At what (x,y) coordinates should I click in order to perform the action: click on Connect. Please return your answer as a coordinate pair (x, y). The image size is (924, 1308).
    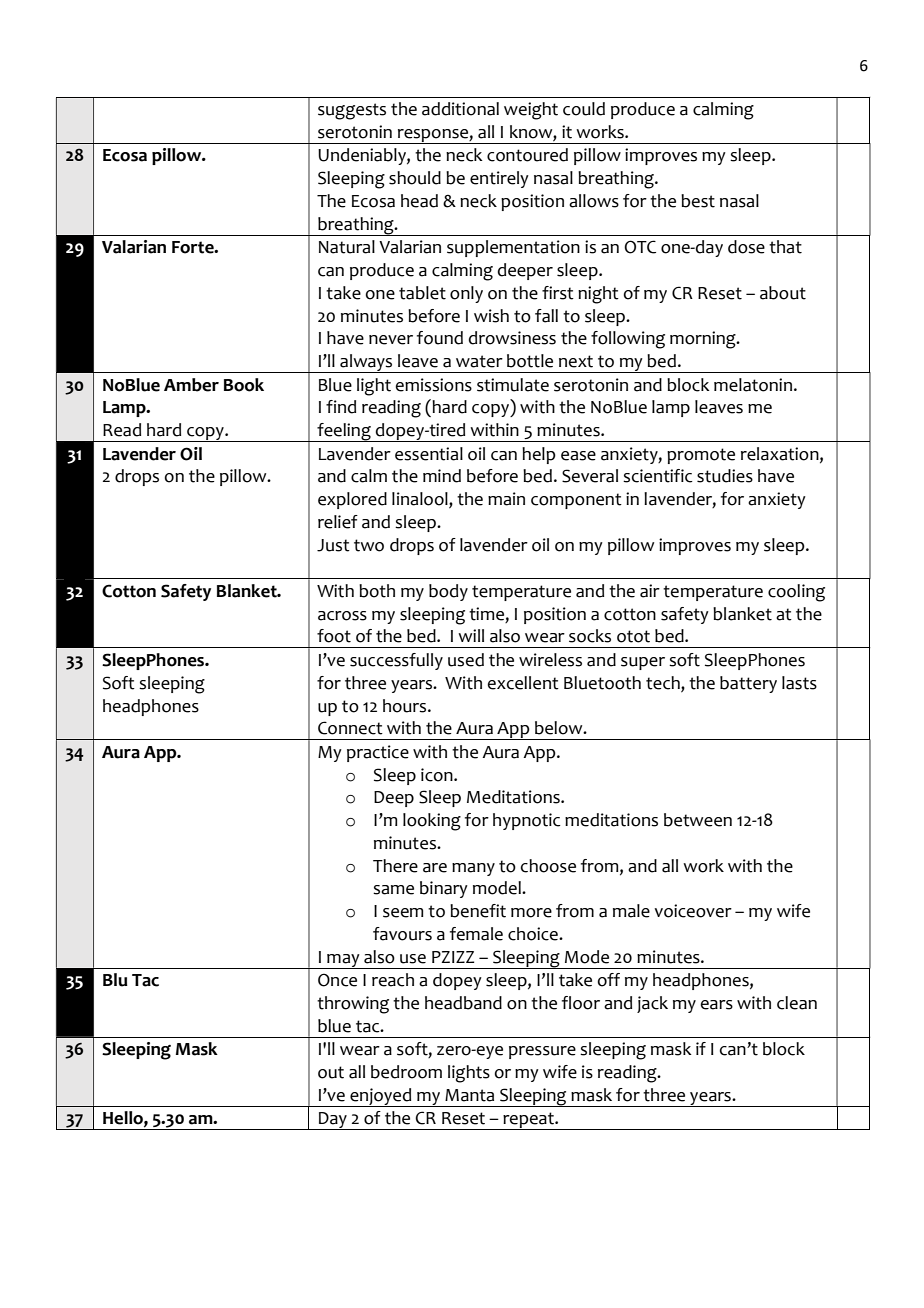
    Looking at the image, I should click on (350, 728).
